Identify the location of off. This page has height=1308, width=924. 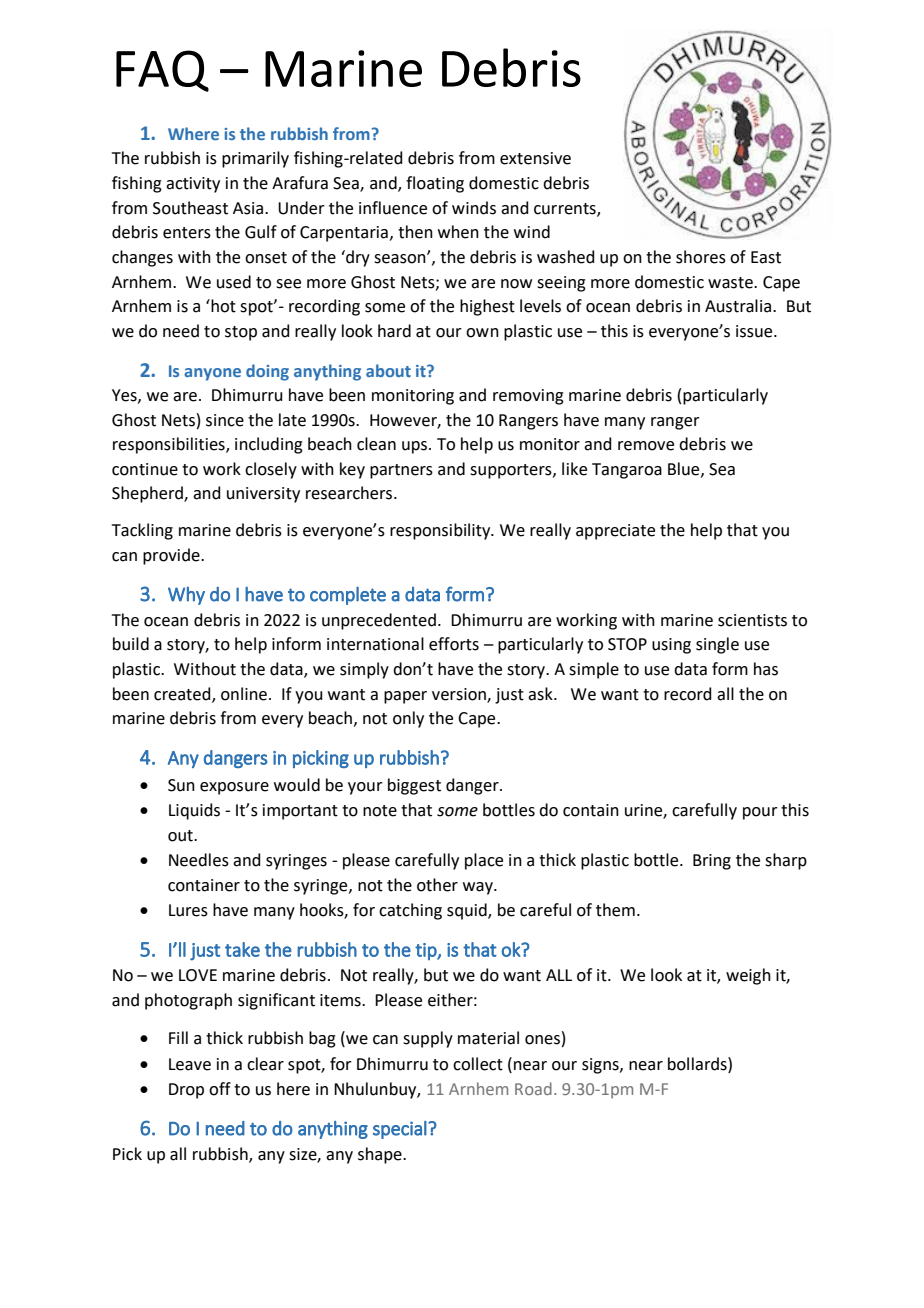
(220, 1089).
